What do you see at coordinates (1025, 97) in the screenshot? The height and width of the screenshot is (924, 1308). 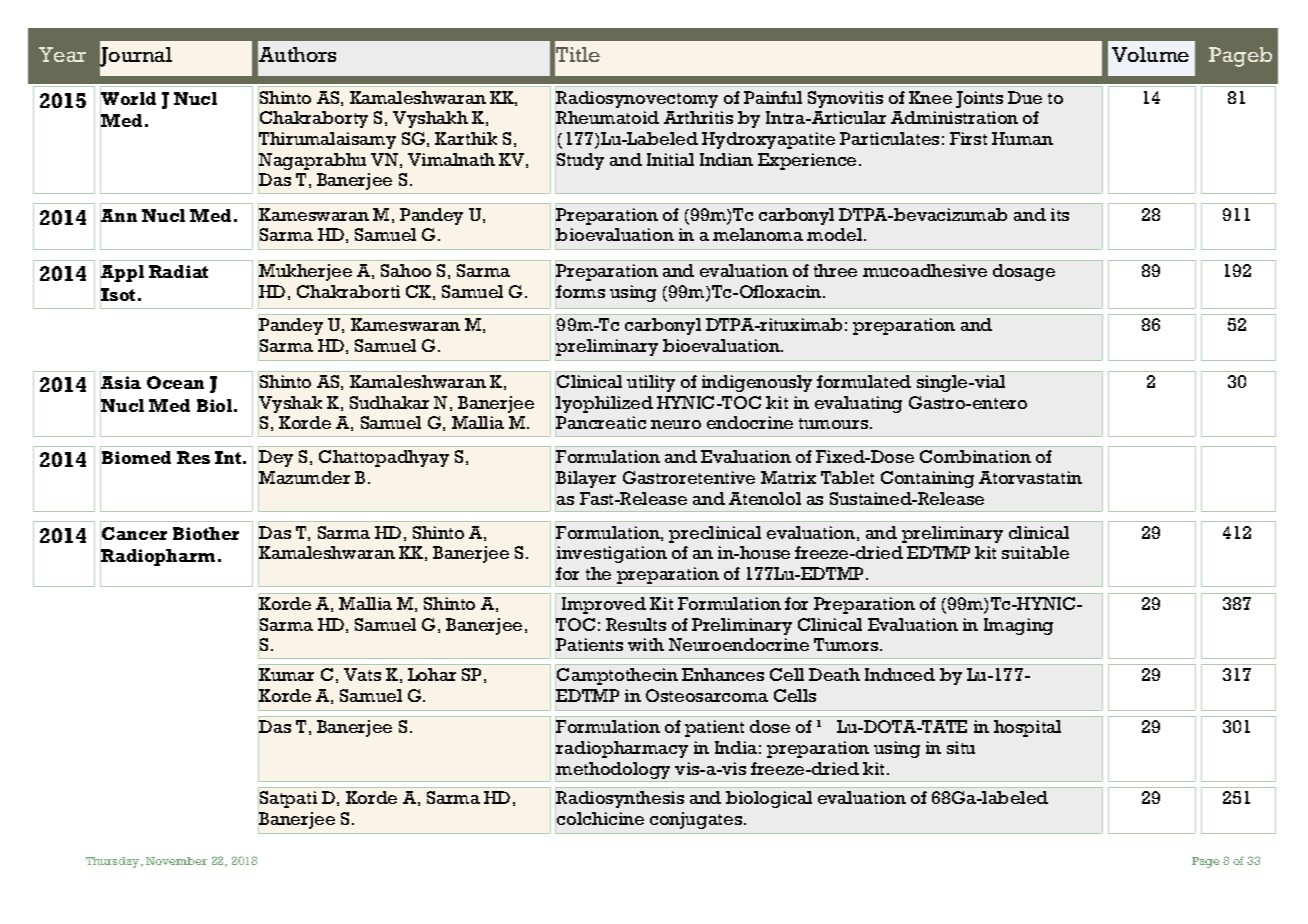 I see `Due` at bounding box center [1025, 97].
